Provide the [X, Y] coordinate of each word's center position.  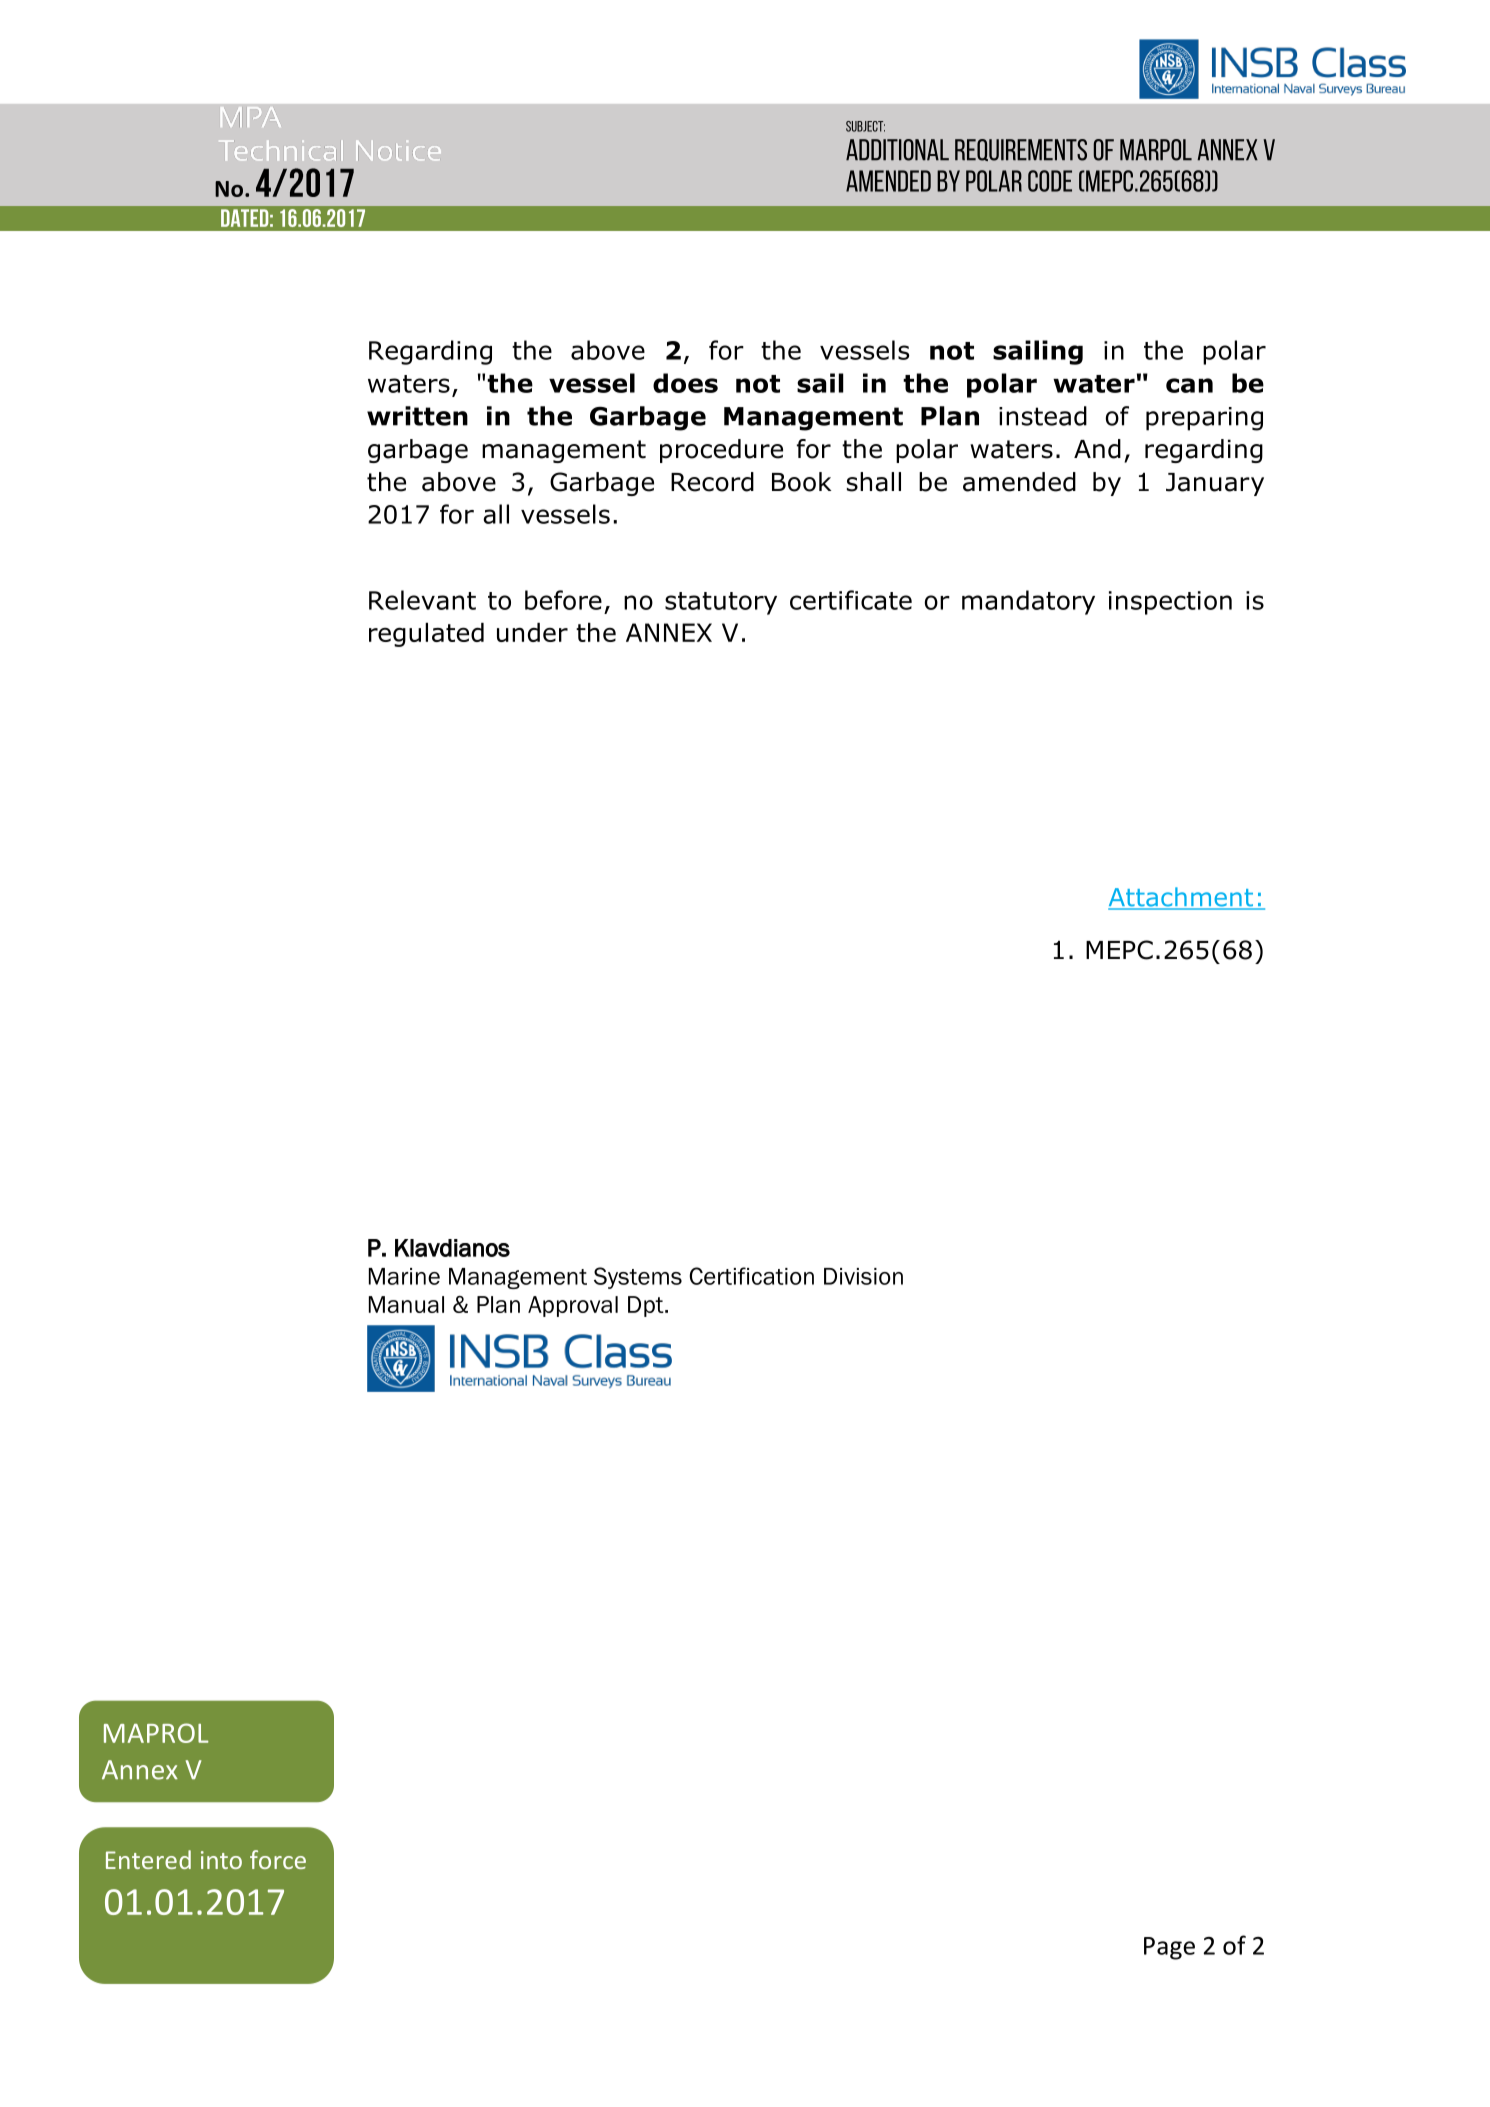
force [278, 1859]
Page [1169, 1948]
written [417, 416]
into [221, 1860]
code [1050, 181]
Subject [865, 126]
